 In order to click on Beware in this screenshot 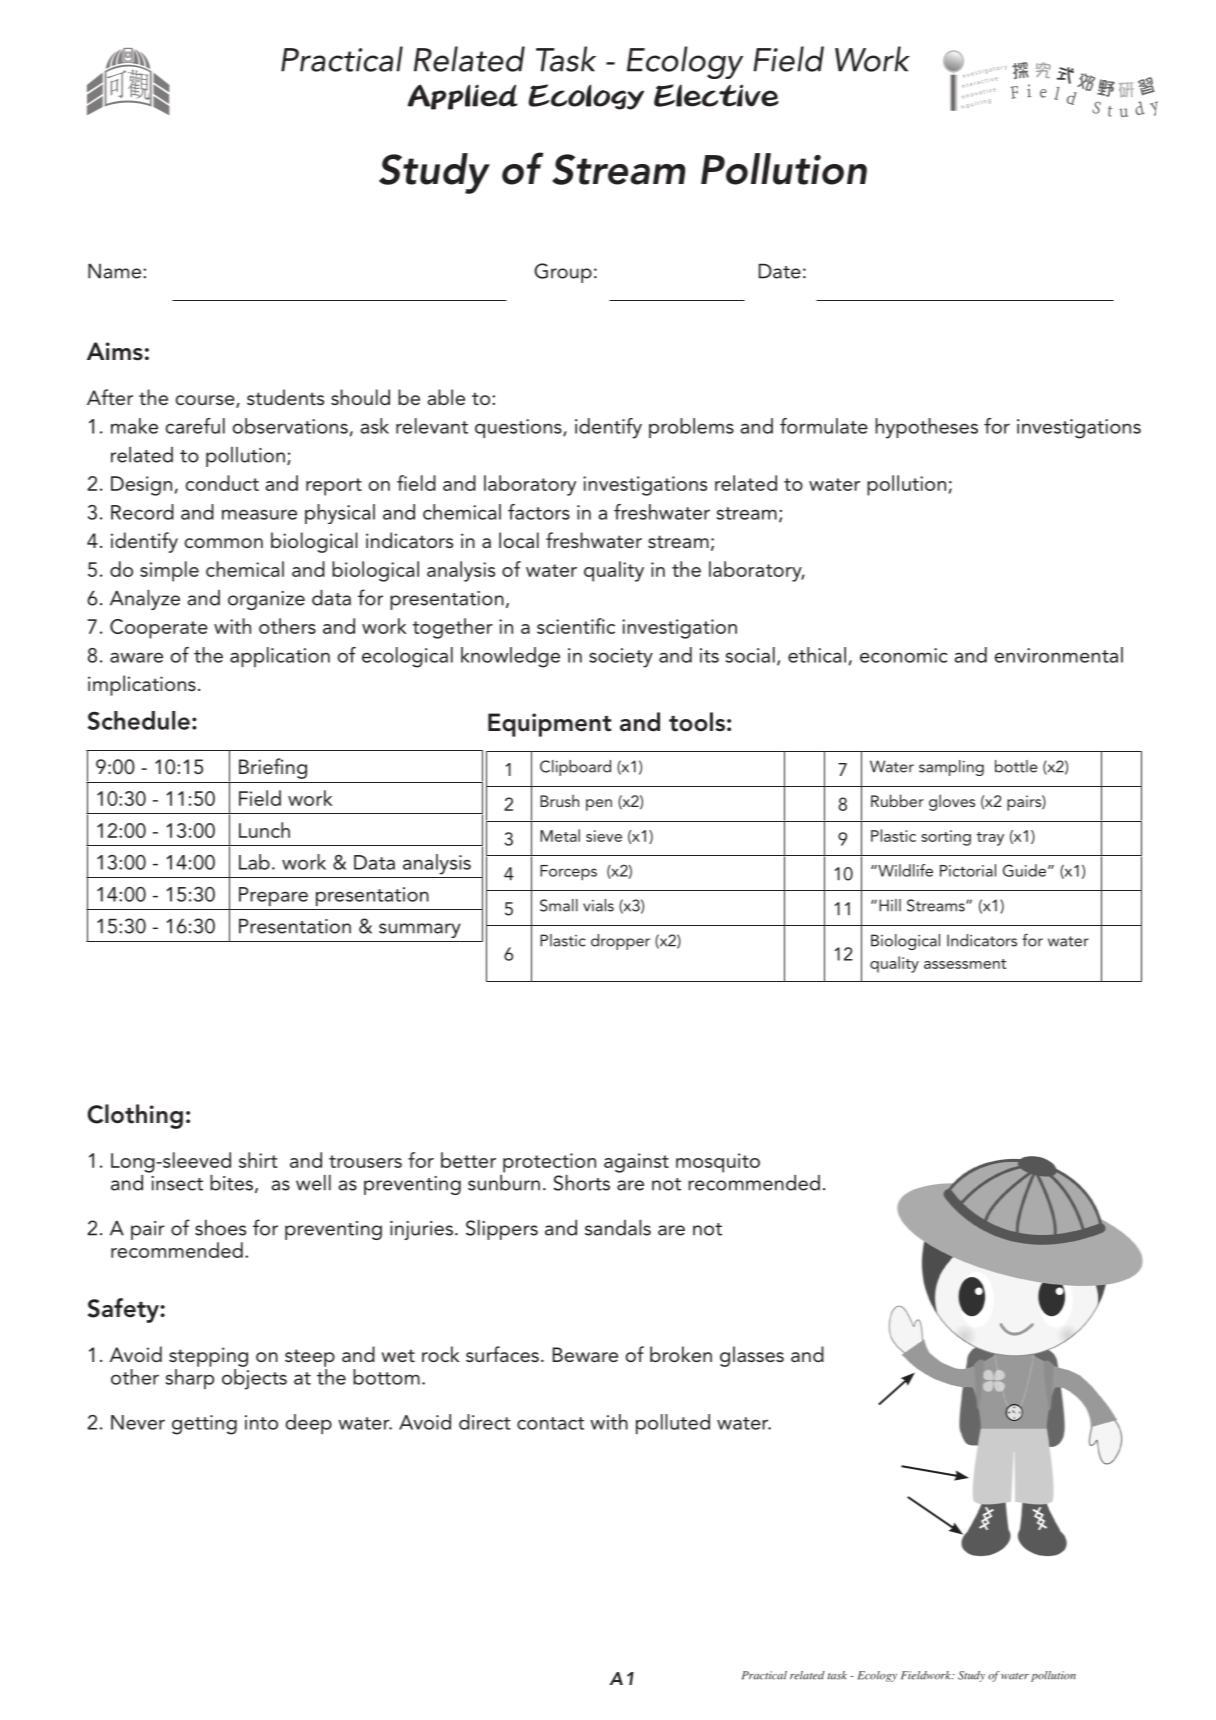, I will do `click(585, 1354)`.
